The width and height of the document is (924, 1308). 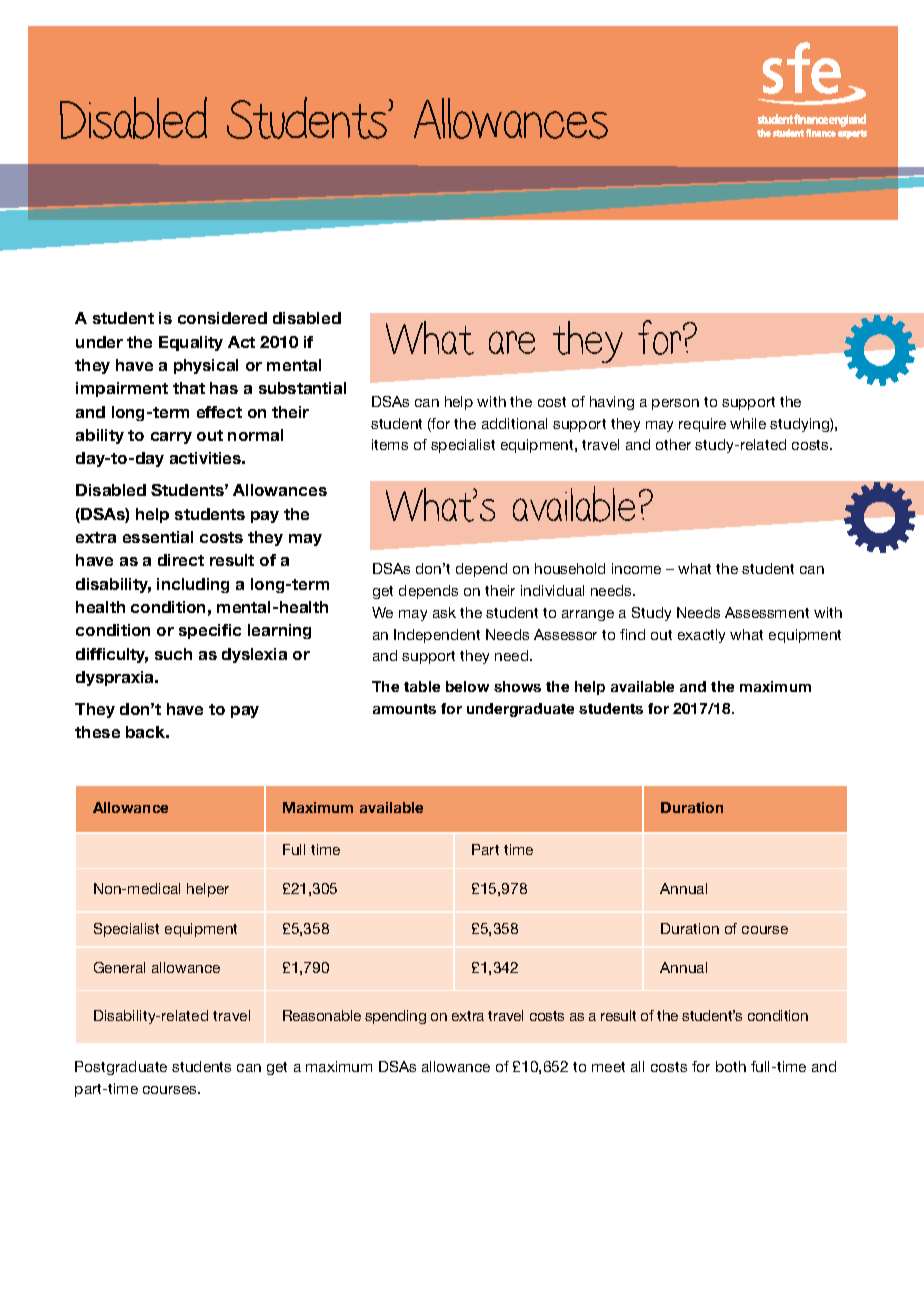 What do you see at coordinates (116, 678) in the document?
I see `dyspraxia` at bounding box center [116, 678].
